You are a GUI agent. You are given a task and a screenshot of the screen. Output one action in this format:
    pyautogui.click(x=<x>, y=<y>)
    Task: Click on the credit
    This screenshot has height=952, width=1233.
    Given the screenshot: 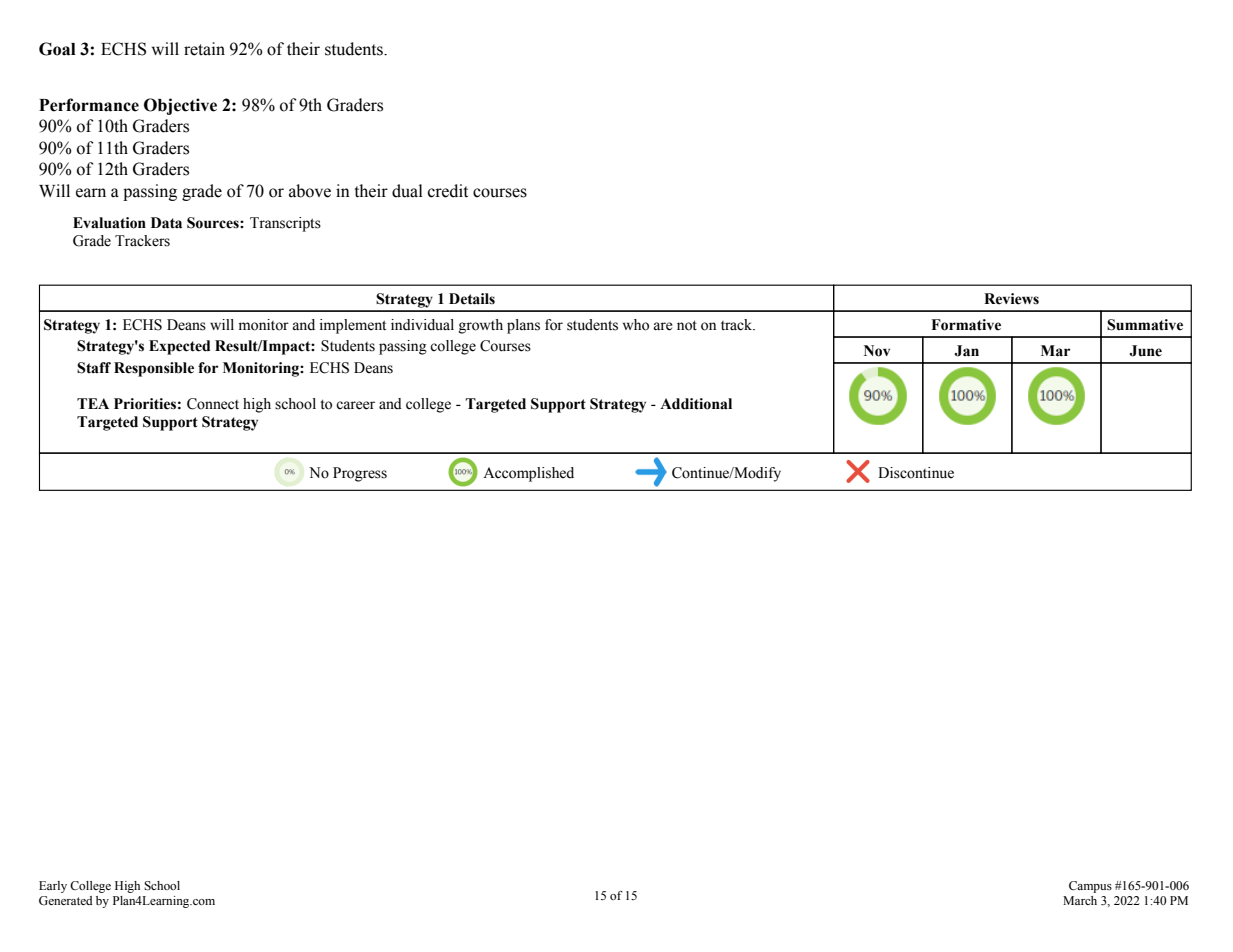 What is the action you would take?
    pyautogui.click(x=448, y=191)
